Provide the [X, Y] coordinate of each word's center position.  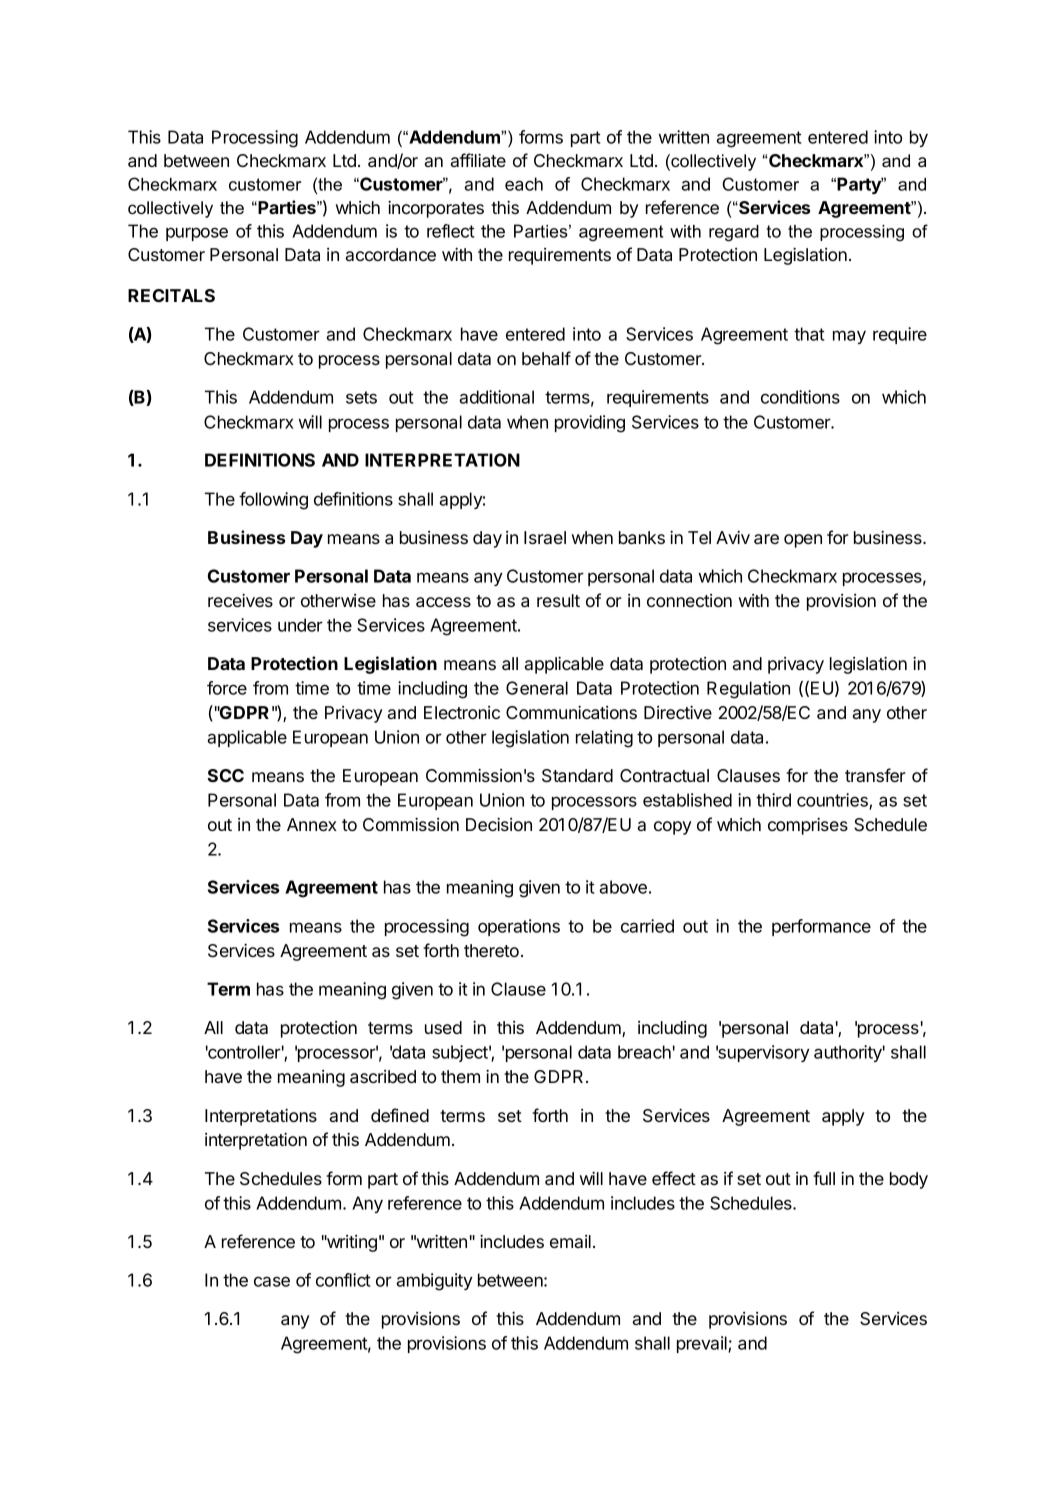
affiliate [478, 160]
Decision [499, 824]
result [558, 600]
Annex [312, 824]
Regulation [748, 690]
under [300, 625]
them [460, 1076]
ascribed [383, 1076]
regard [734, 233]
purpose [197, 234]
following [273, 501]
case [272, 1281]
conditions [800, 397]
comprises [808, 826]
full [824, 1178]
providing [590, 424]
